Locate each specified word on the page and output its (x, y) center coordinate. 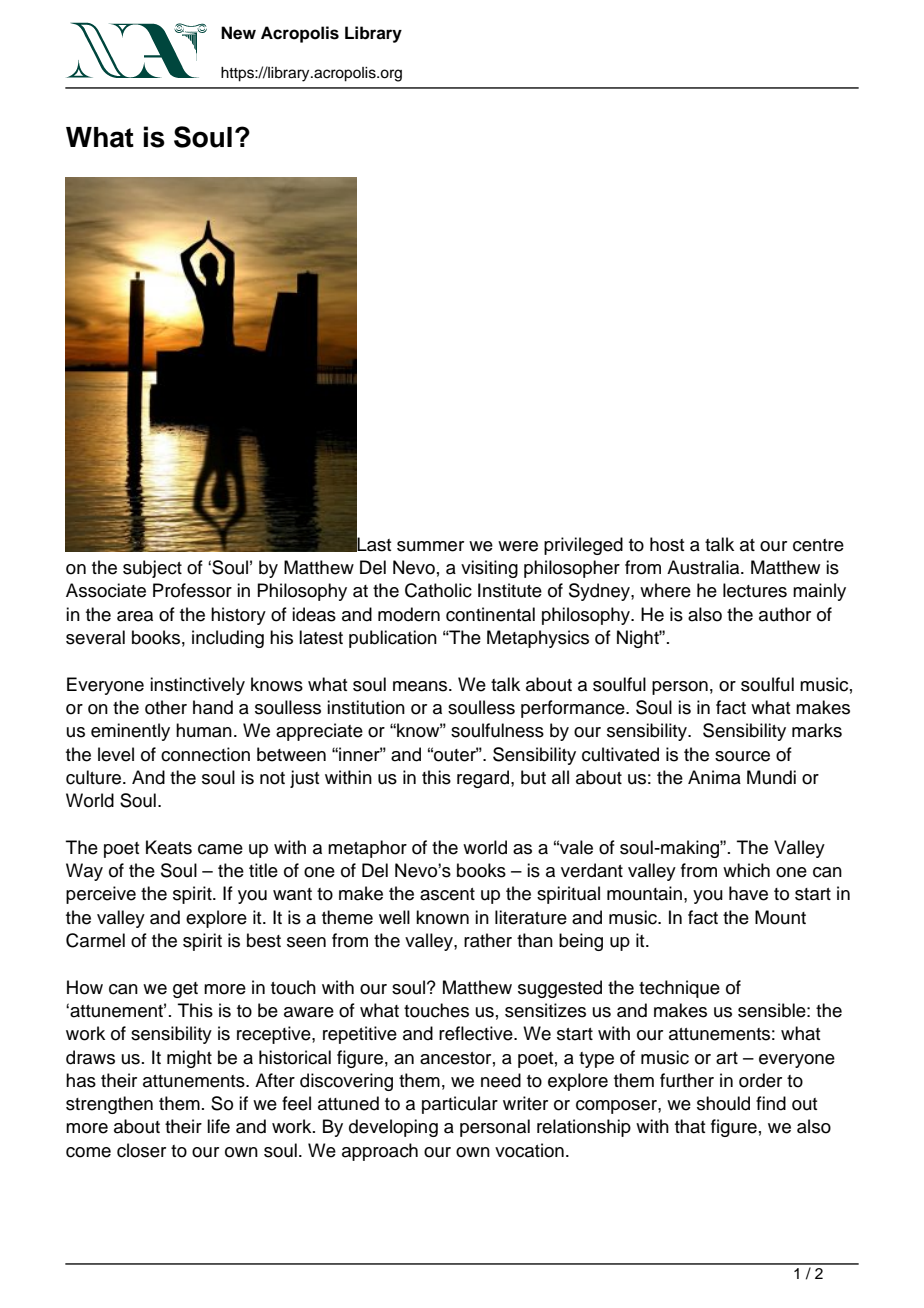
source (742, 756)
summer (430, 546)
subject (152, 569)
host (667, 544)
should (723, 1103)
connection (205, 754)
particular (460, 1105)
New (238, 33)
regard (484, 779)
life (218, 1126)
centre (818, 545)
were (518, 546)
